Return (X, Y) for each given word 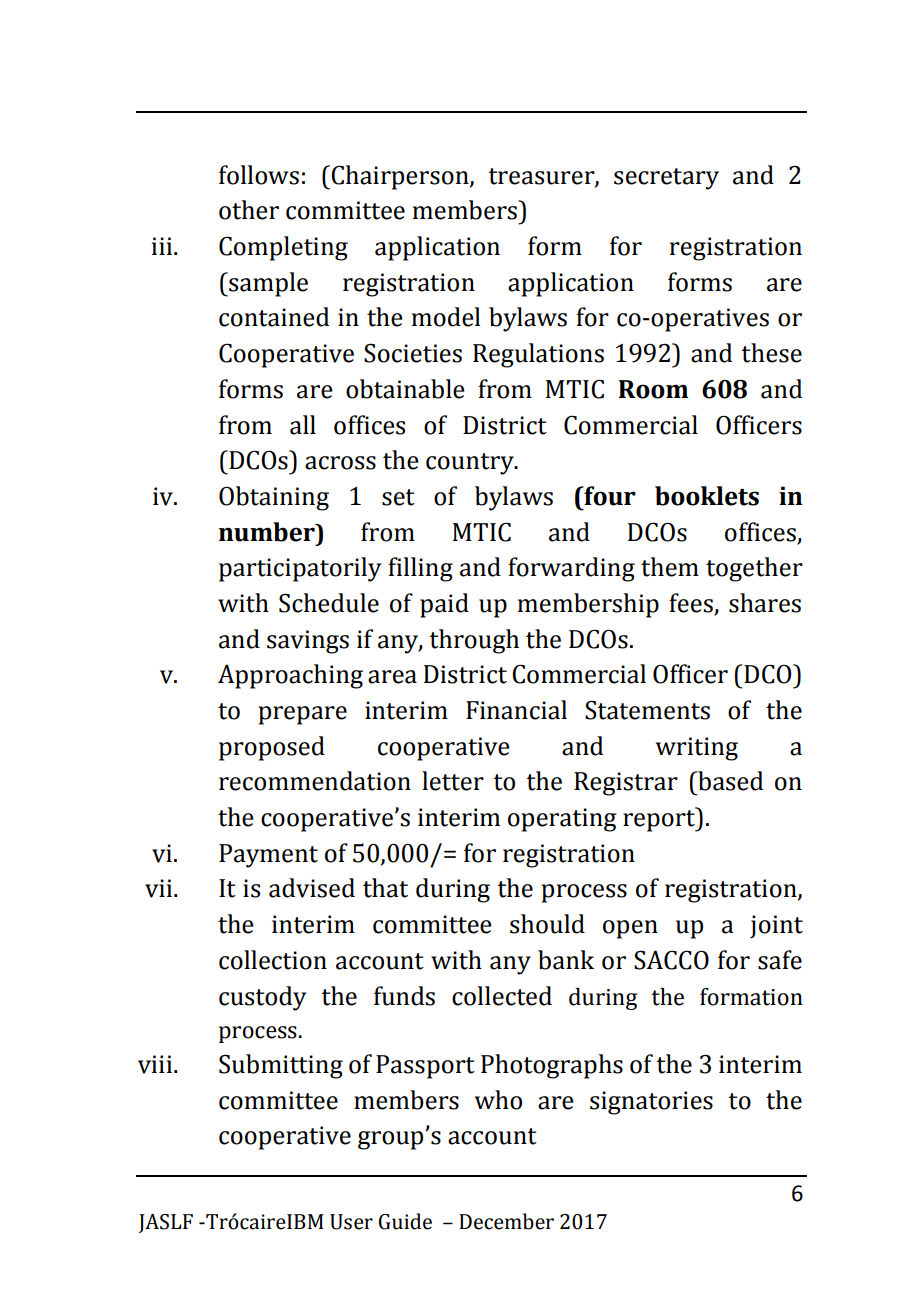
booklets (707, 496)
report (660, 820)
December (506, 1221)
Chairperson (400, 177)
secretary (666, 179)
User (351, 1222)
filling (420, 569)
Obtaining (274, 498)
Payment (268, 856)
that (385, 888)
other (249, 210)
